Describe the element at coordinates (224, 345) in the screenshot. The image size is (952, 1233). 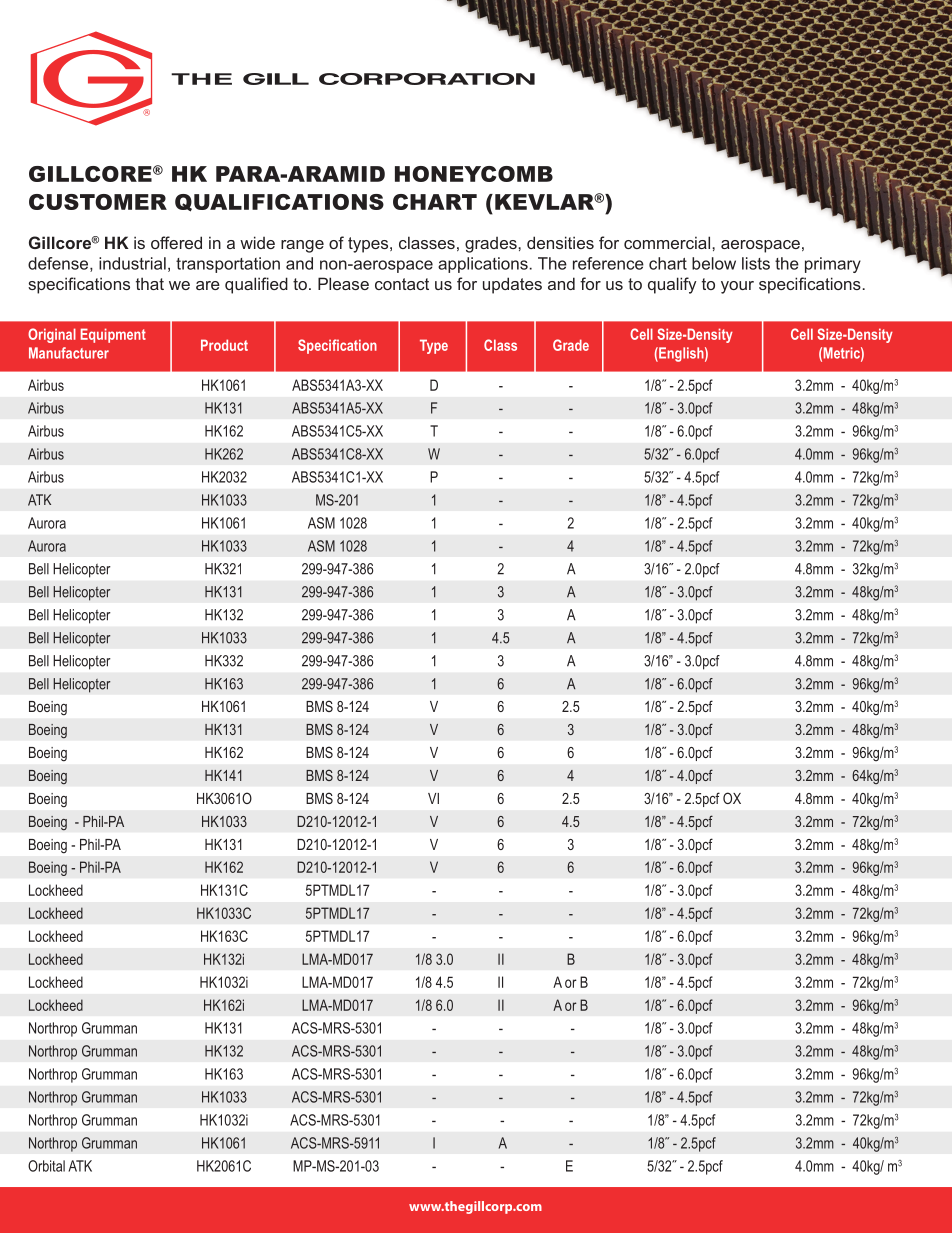
I see `Product` at that location.
